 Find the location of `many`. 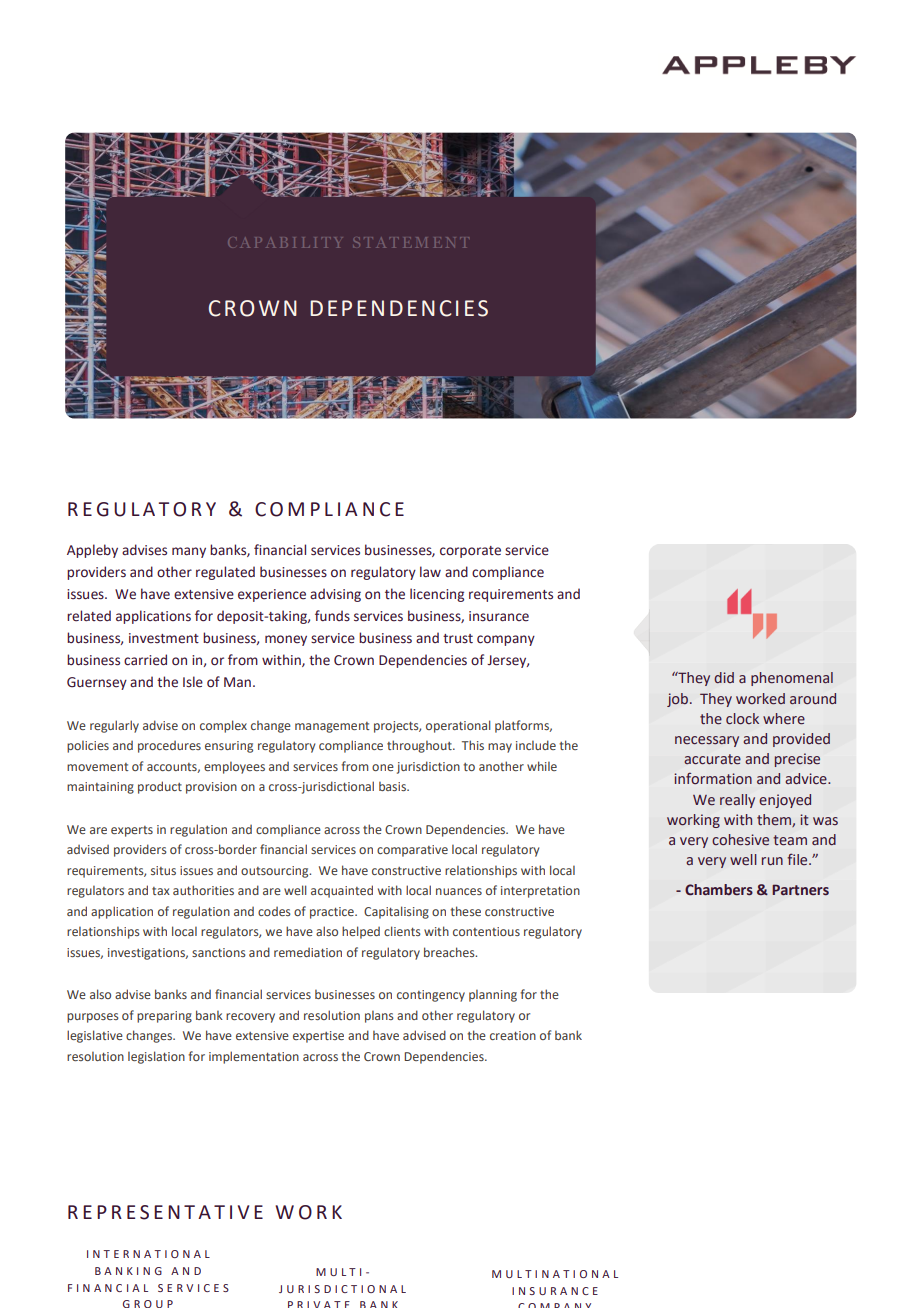

many is located at coordinates (189, 552).
